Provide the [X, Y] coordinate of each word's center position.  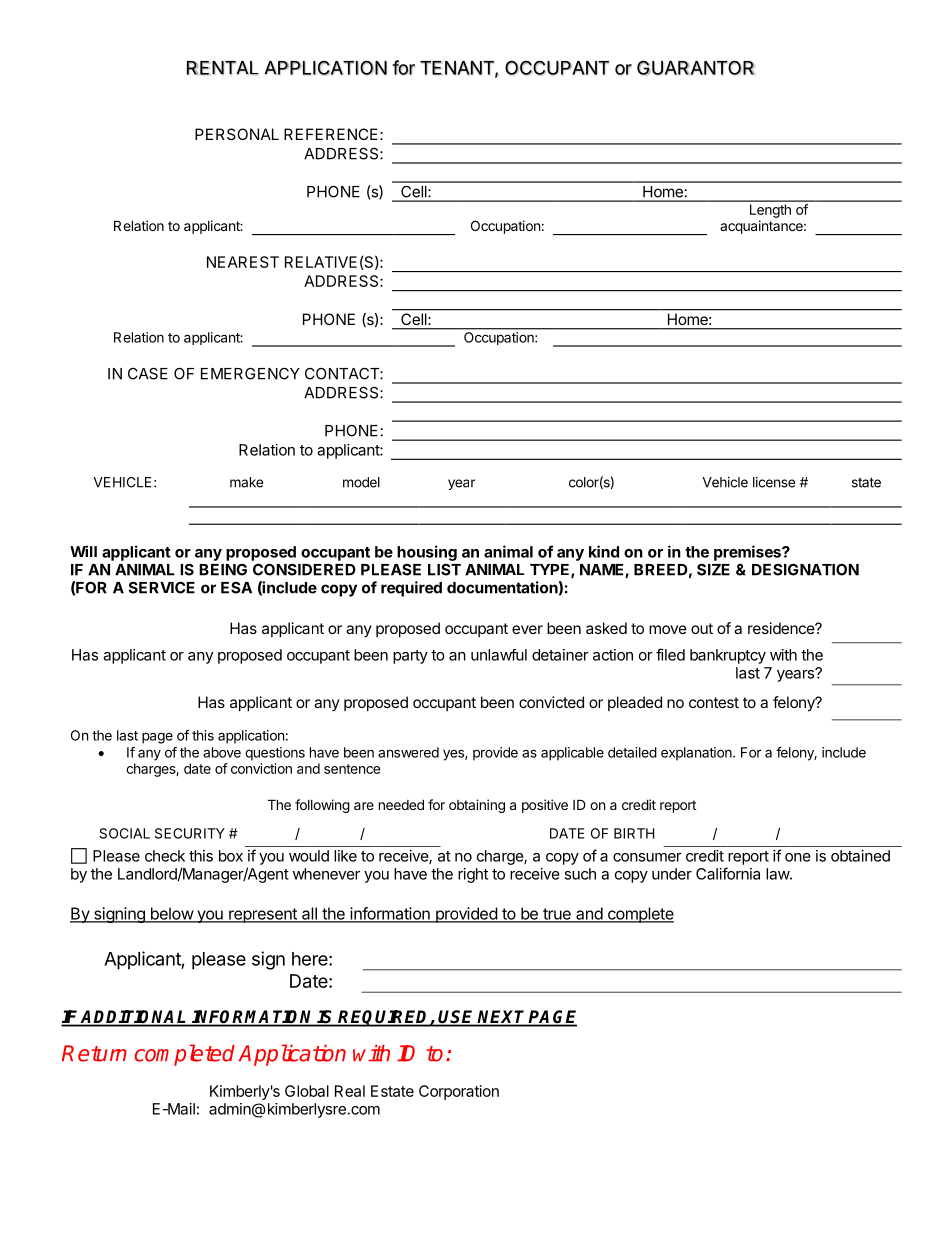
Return [94, 1053]
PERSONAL [237, 134]
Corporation [459, 1092]
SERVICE [162, 587]
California [728, 873]
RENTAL [223, 68]
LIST [444, 570]
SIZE [713, 569]
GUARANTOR [696, 67]
